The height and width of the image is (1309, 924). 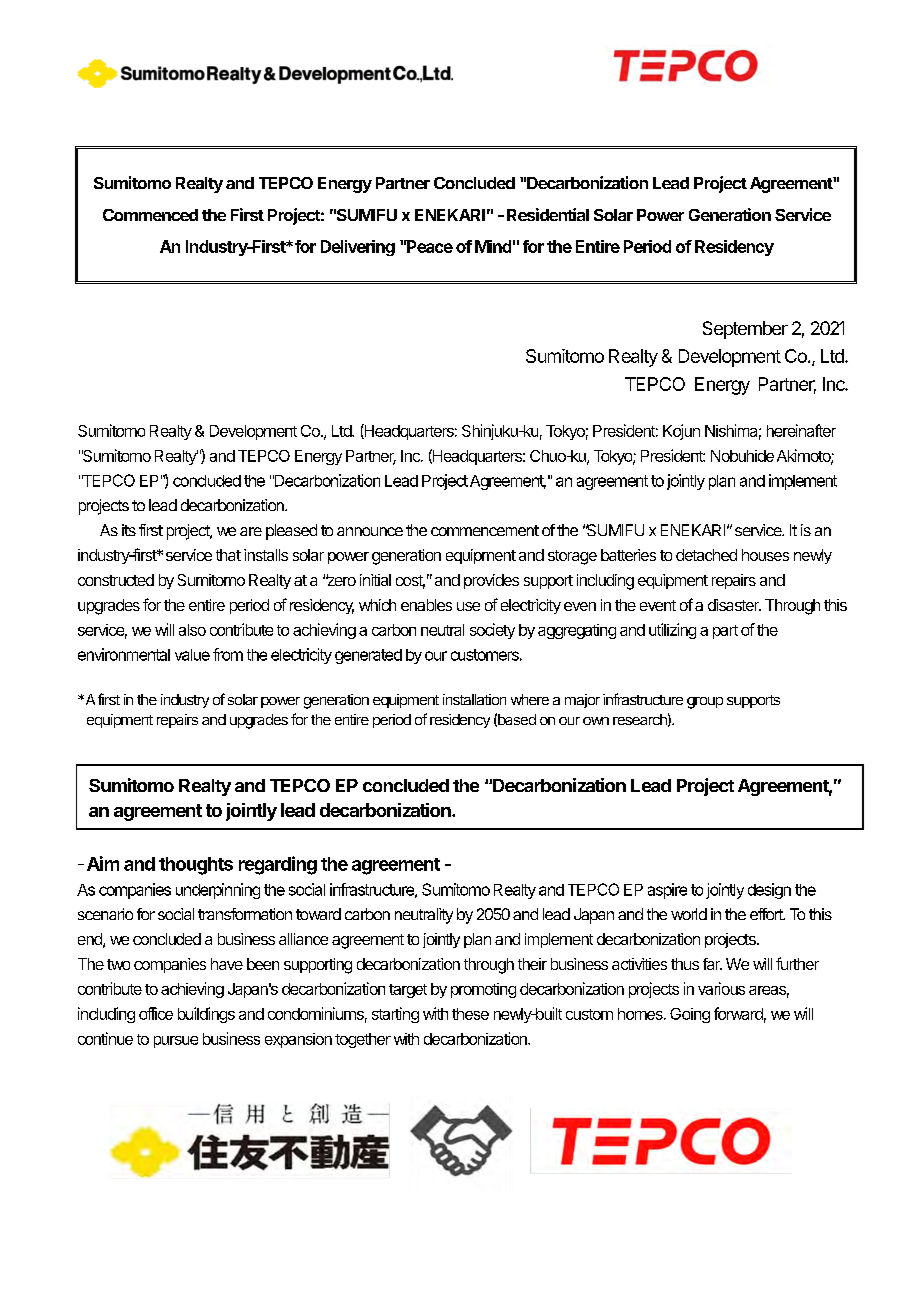 What do you see at coordinates (705, 703) in the image?
I see `group` at bounding box center [705, 703].
